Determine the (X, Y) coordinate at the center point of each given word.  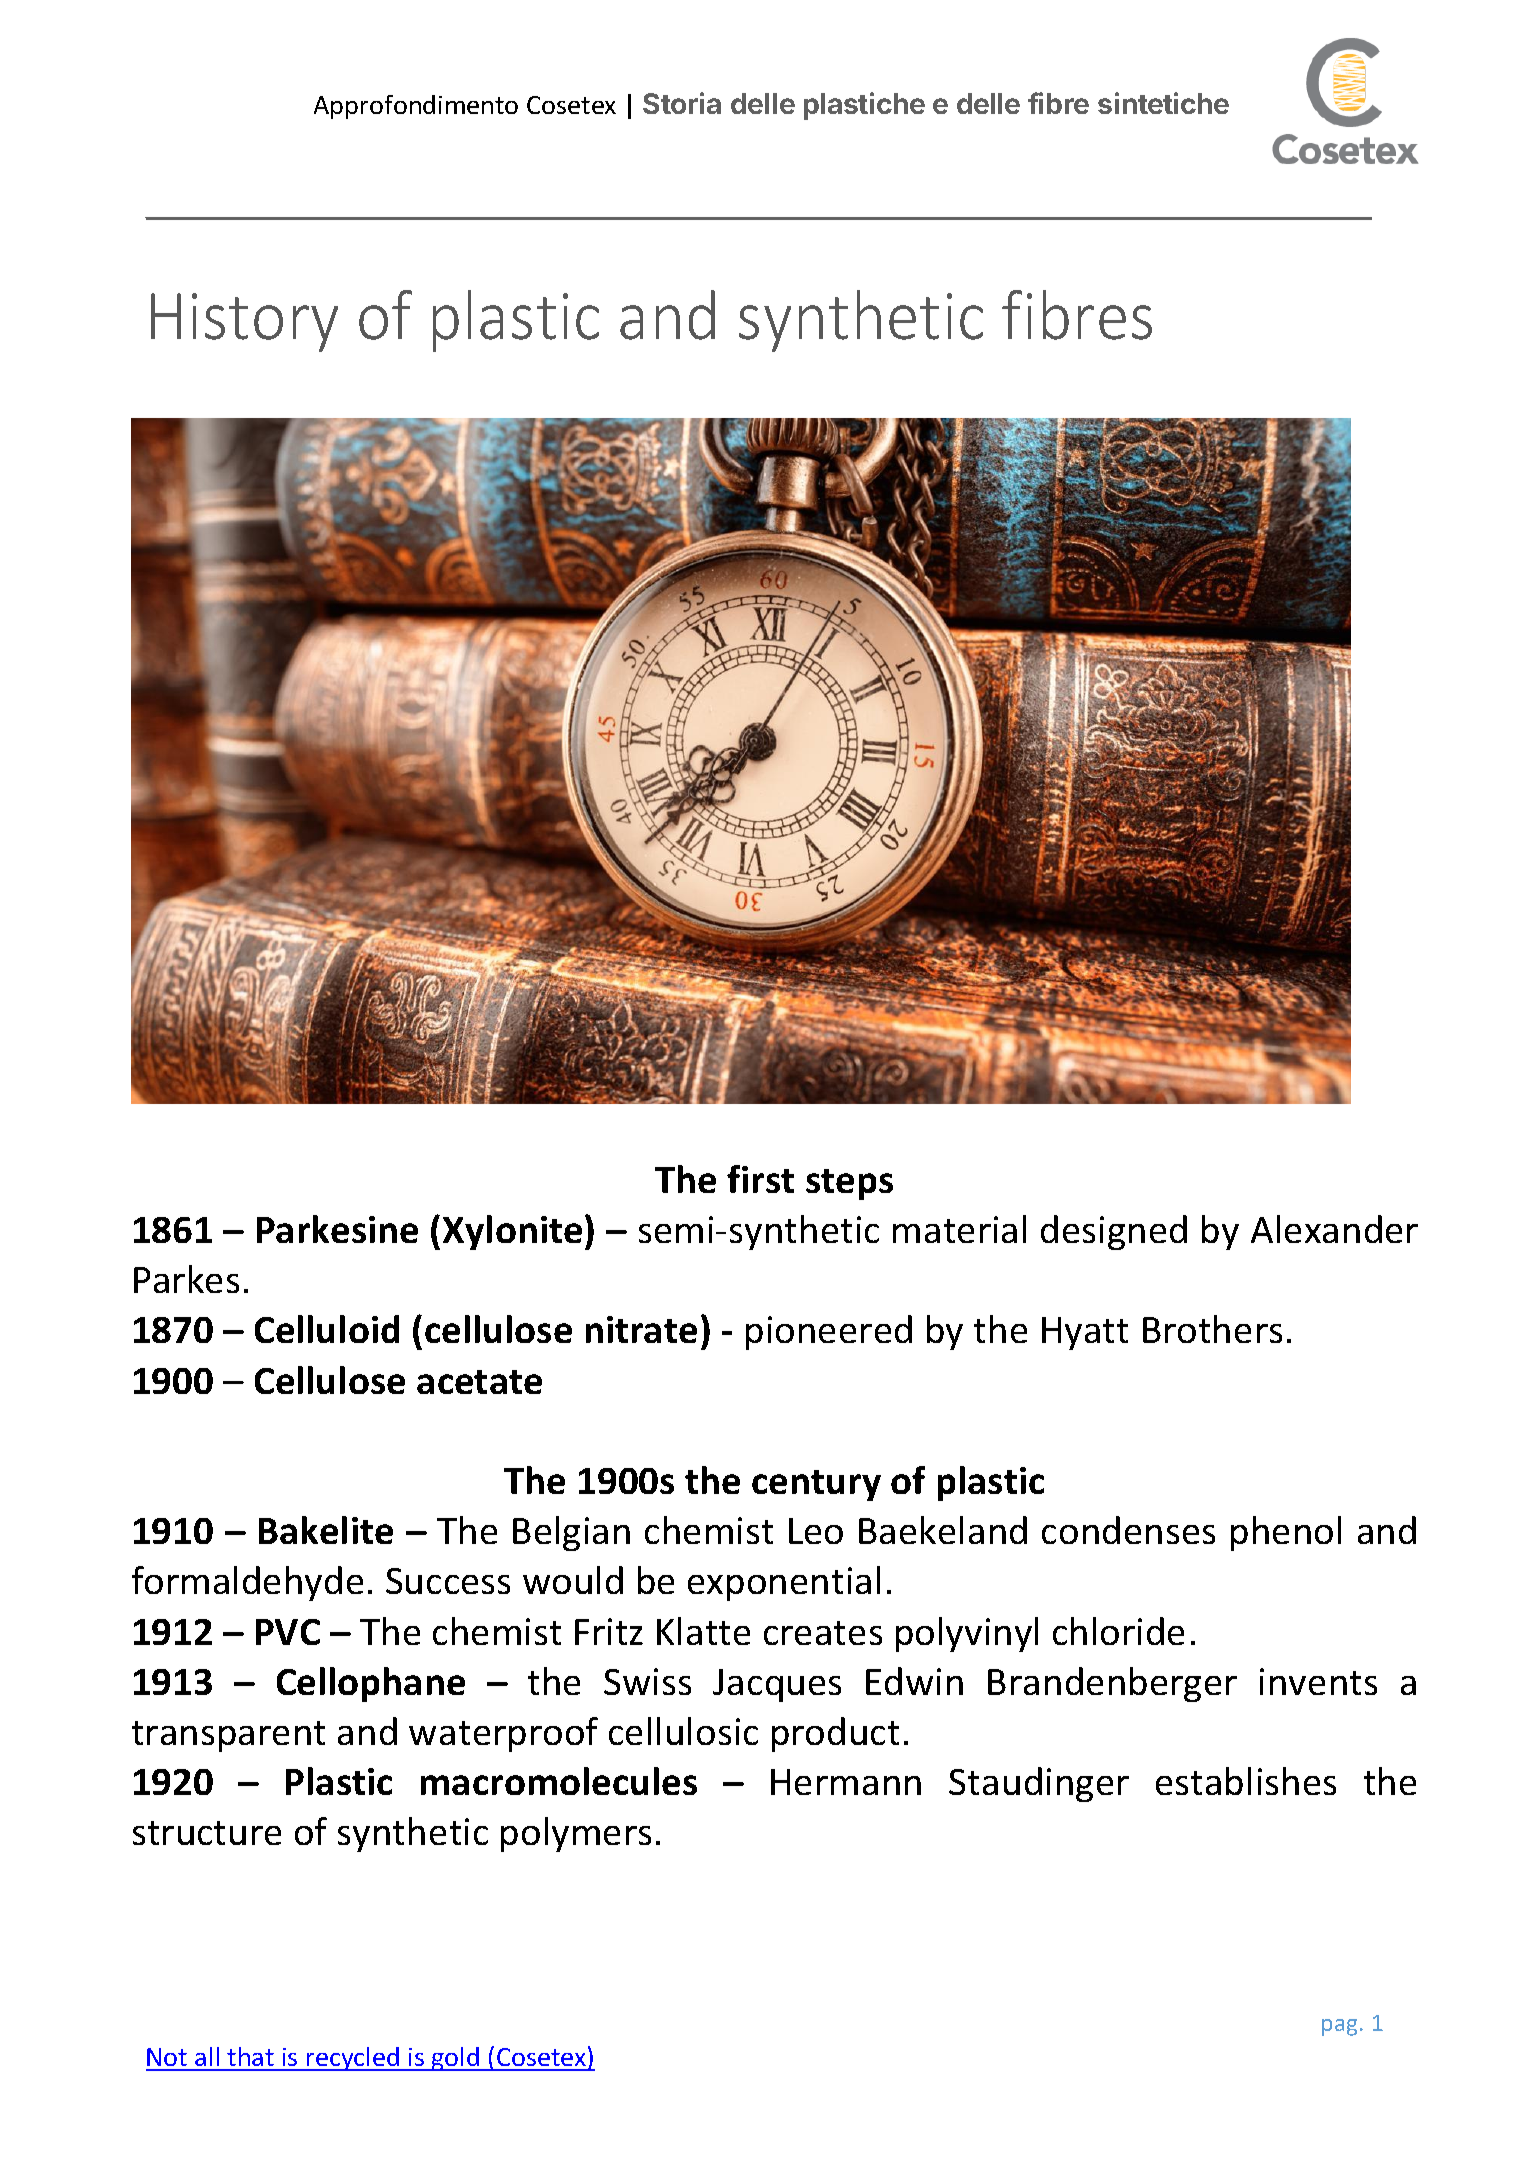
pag (1341, 2027)
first (760, 1179)
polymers (576, 1834)
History (244, 322)
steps (849, 1184)
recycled (353, 2059)
